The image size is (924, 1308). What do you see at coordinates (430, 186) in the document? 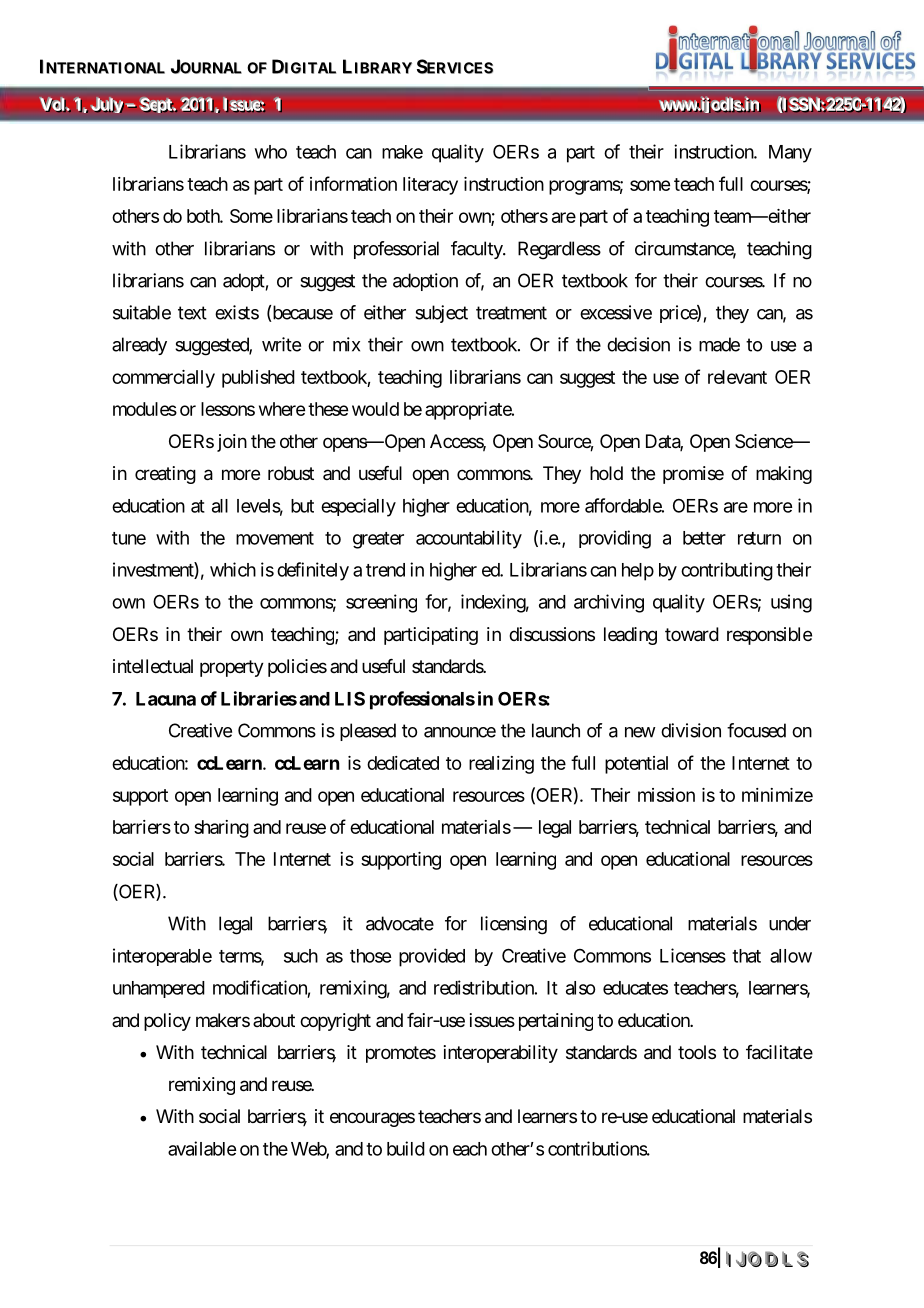
I see `literacy` at bounding box center [430, 186].
